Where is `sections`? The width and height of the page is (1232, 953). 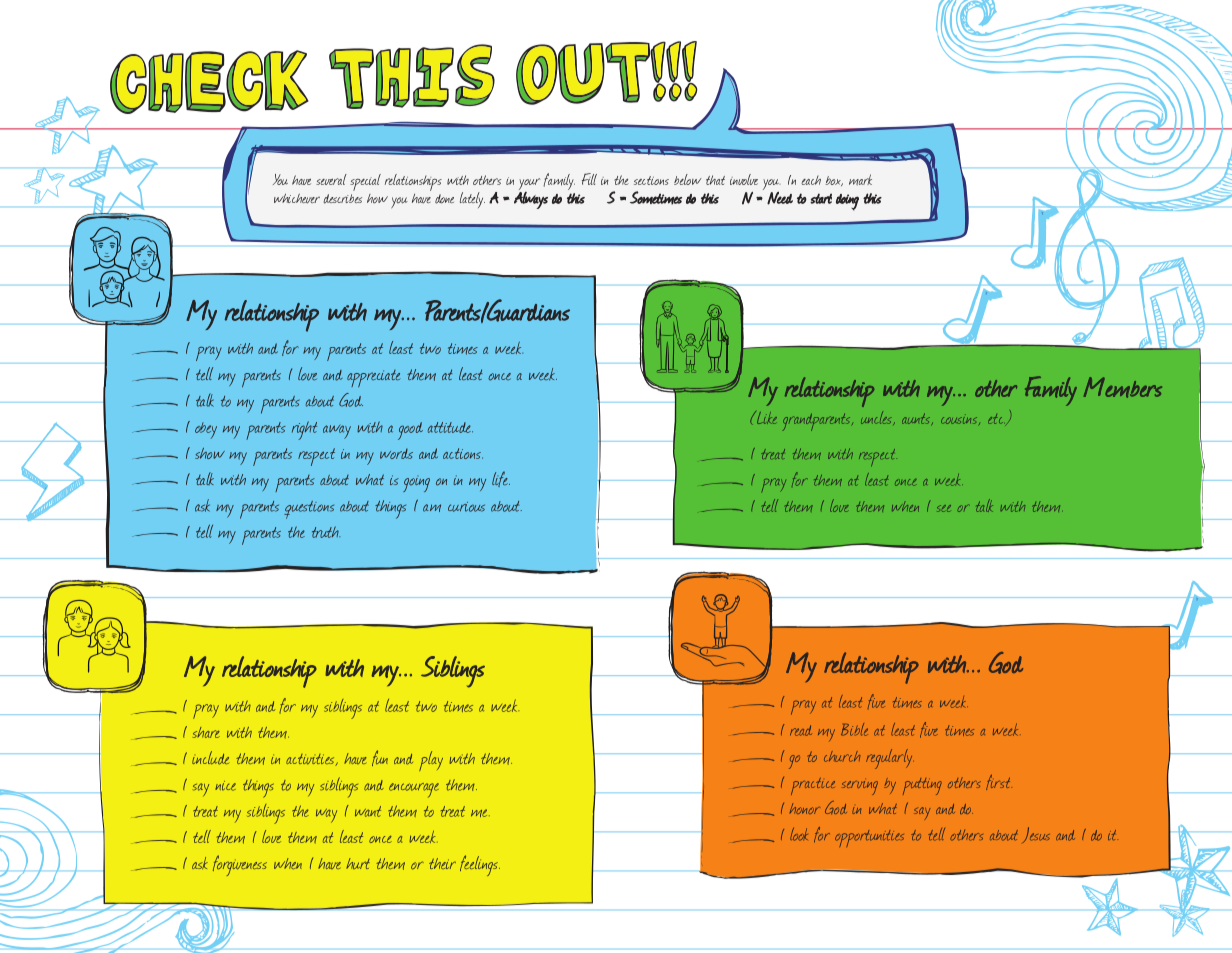 sections is located at coordinates (651, 180).
